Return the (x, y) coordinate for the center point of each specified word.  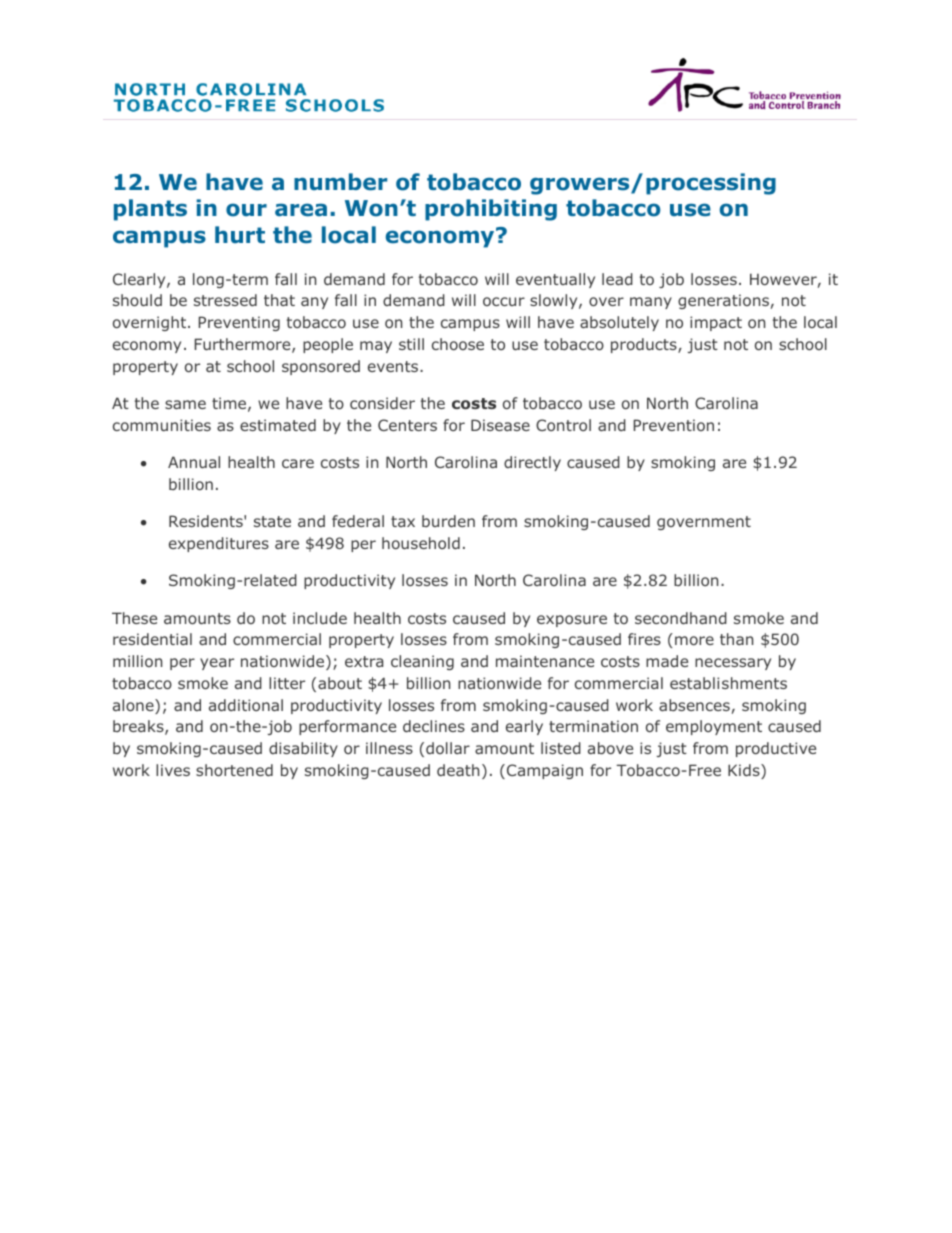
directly (532, 463)
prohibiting (491, 210)
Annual (194, 462)
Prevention (674, 425)
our (246, 210)
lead (617, 279)
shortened (234, 770)
